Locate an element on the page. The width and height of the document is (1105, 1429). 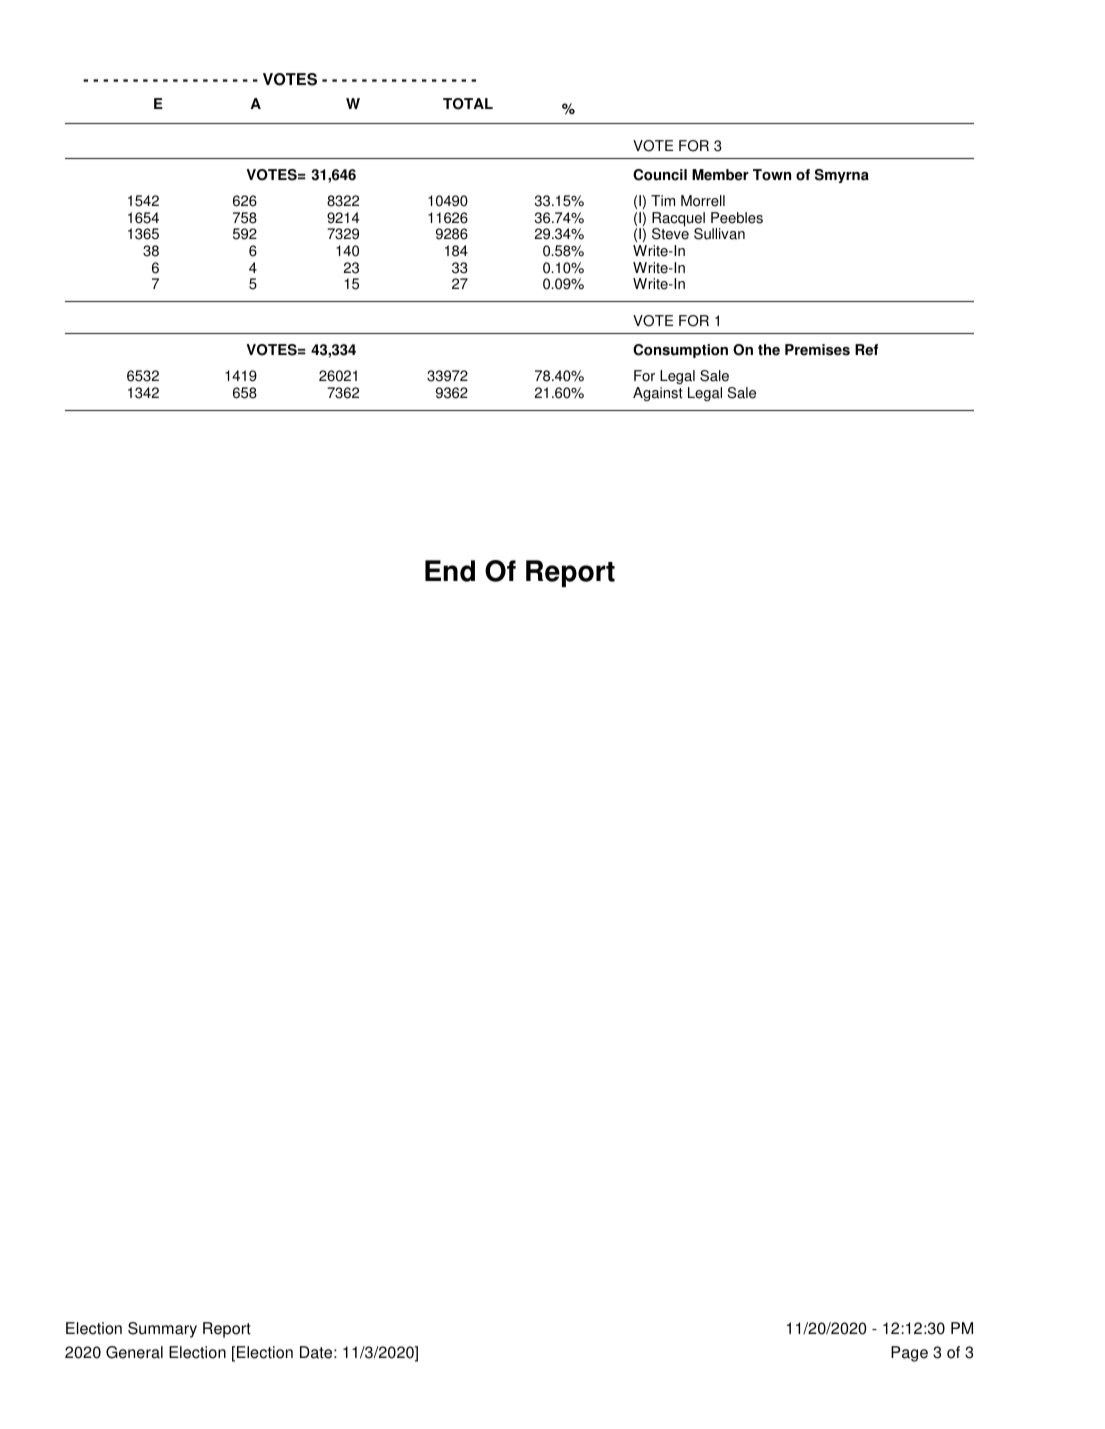
Sullivan is located at coordinates (719, 234).
